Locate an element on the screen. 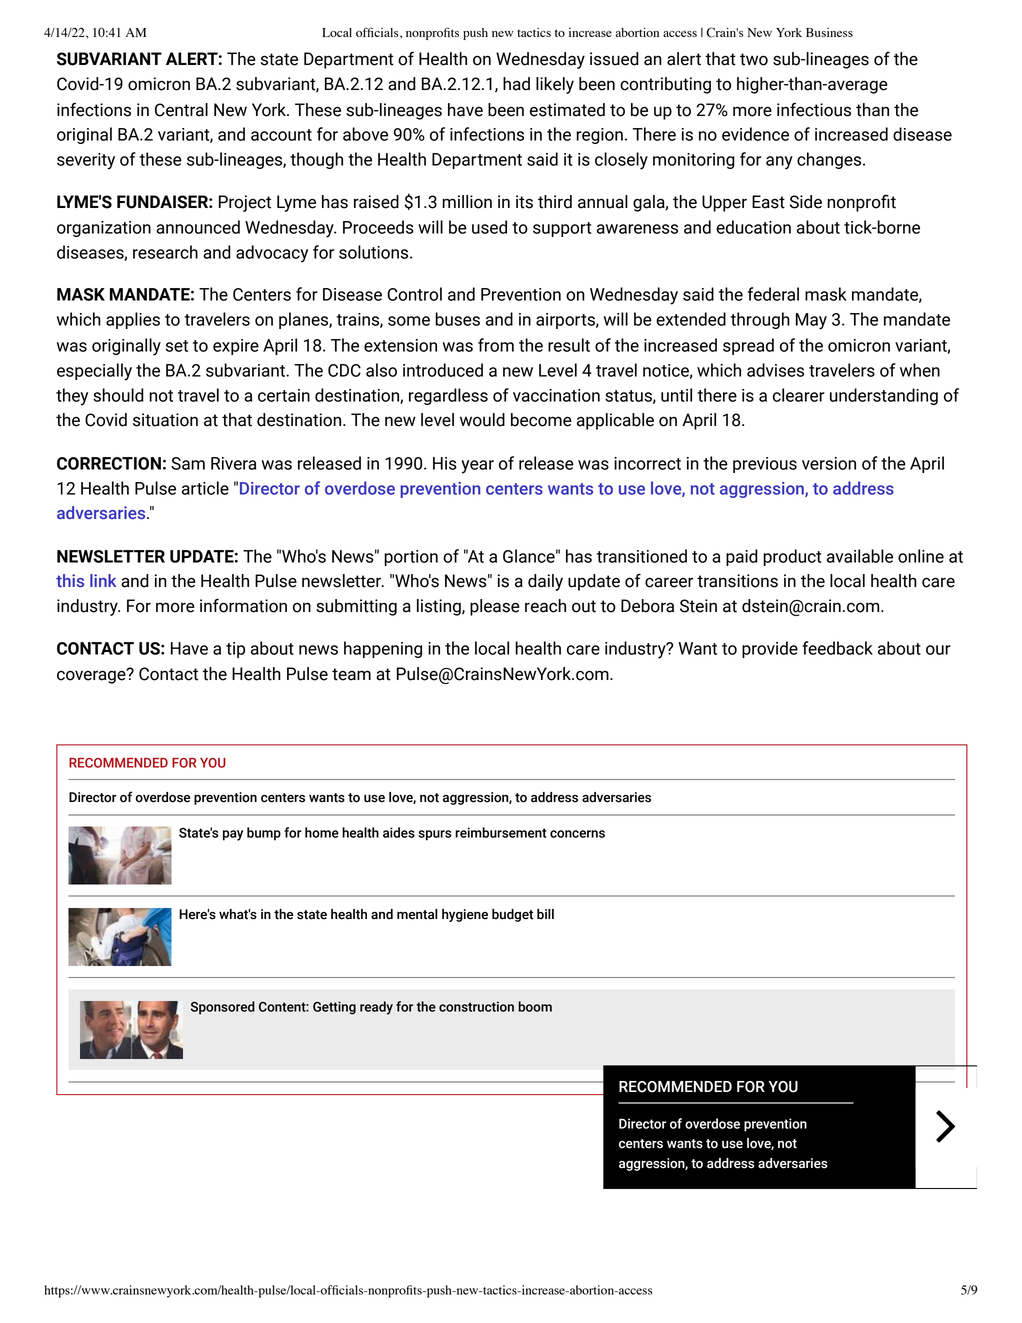  Sponsored is located at coordinates (223, 1008).
